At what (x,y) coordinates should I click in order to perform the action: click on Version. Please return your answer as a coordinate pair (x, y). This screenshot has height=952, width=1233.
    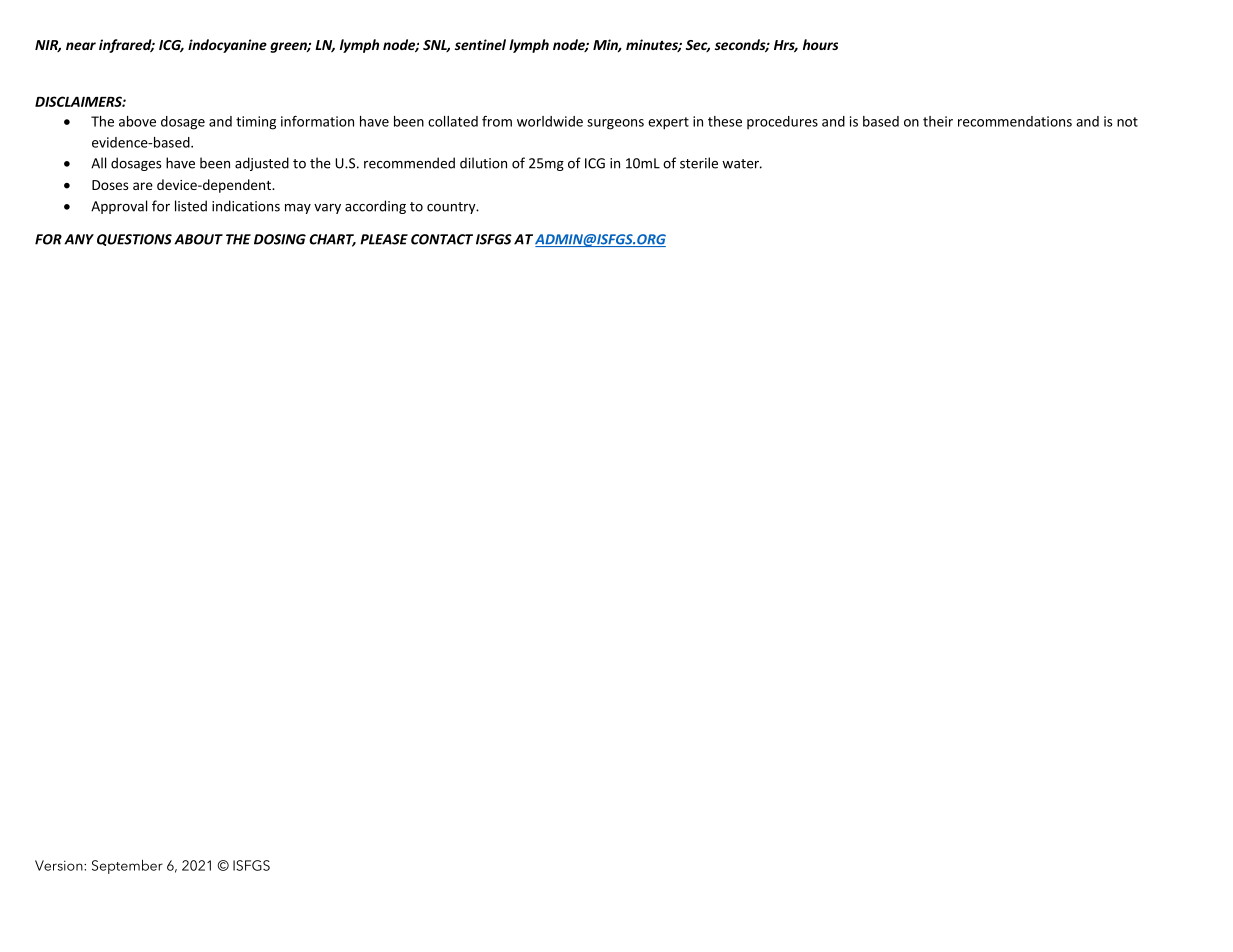
    Looking at the image, I should click on (60, 865).
